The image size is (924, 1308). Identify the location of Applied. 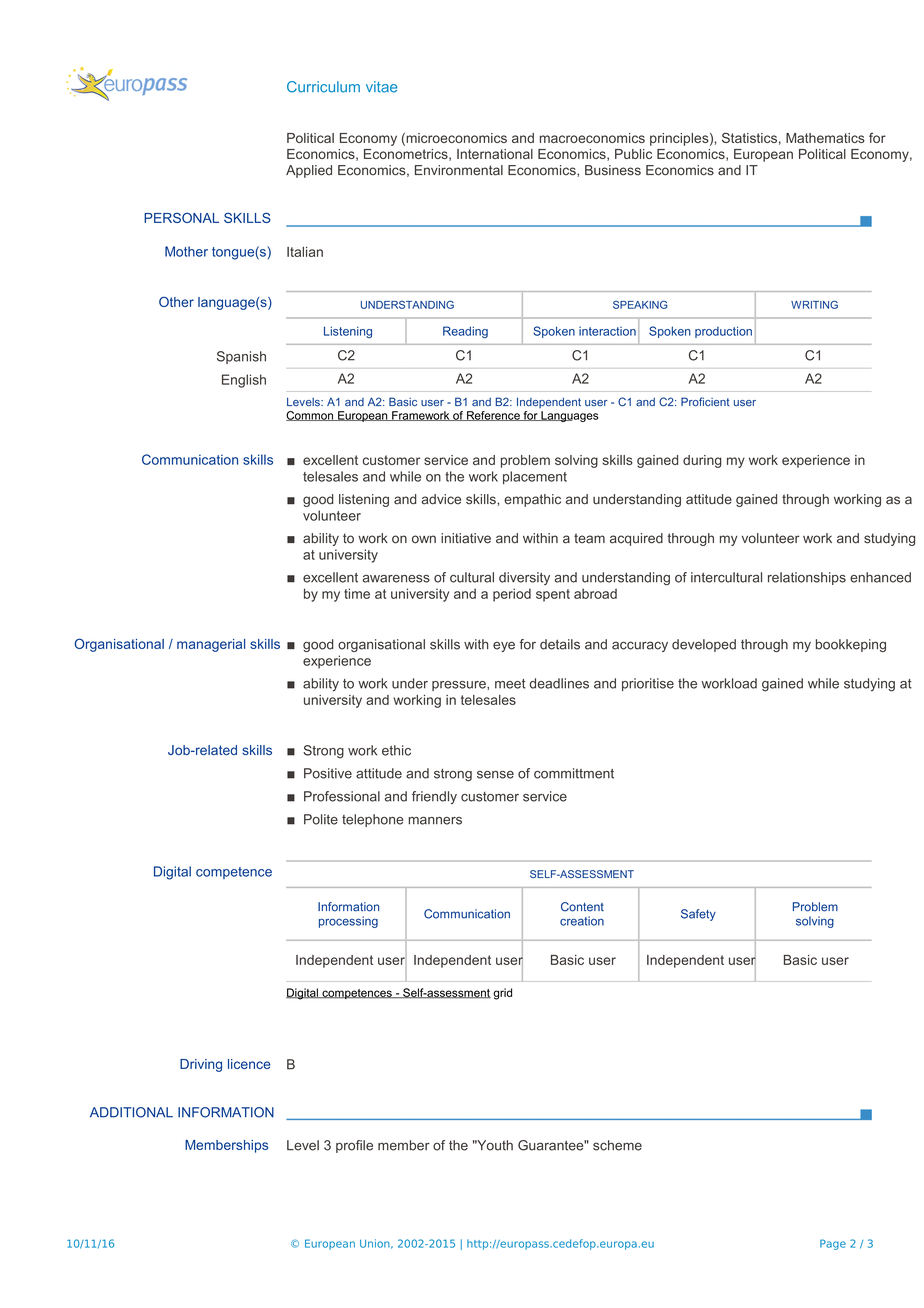
(309, 171).
